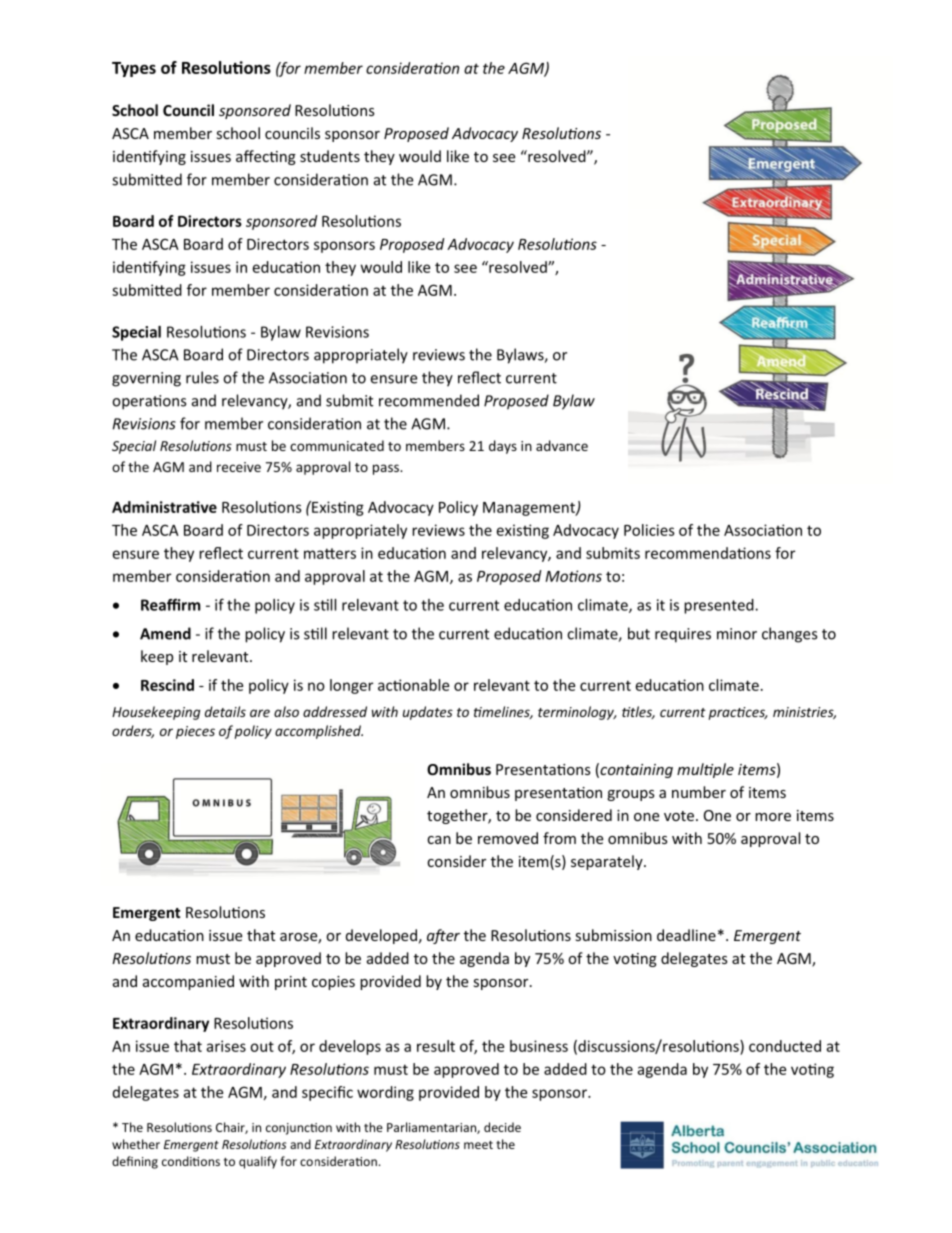  I want to click on can, so click(439, 840).
